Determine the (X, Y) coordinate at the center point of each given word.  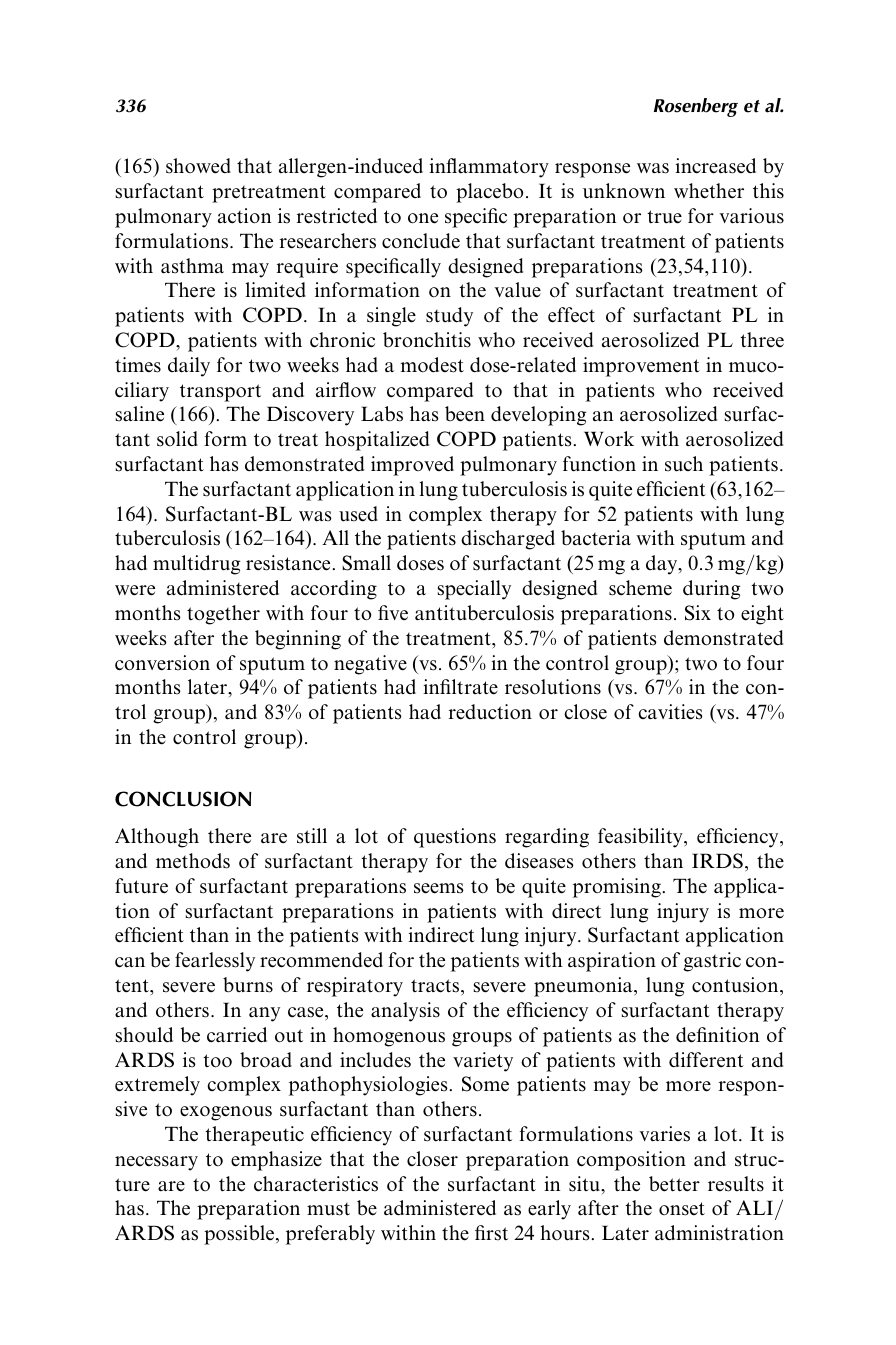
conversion (162, 663)
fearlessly (215, 962)
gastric (712, 962)
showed (198, 166)
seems (439, 888)
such (684, 464)
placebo (489, 193)
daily (189, 367)
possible (239, 1235)
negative (370, 665)
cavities (670, 712)
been (465, 414)
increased (715, 166)
